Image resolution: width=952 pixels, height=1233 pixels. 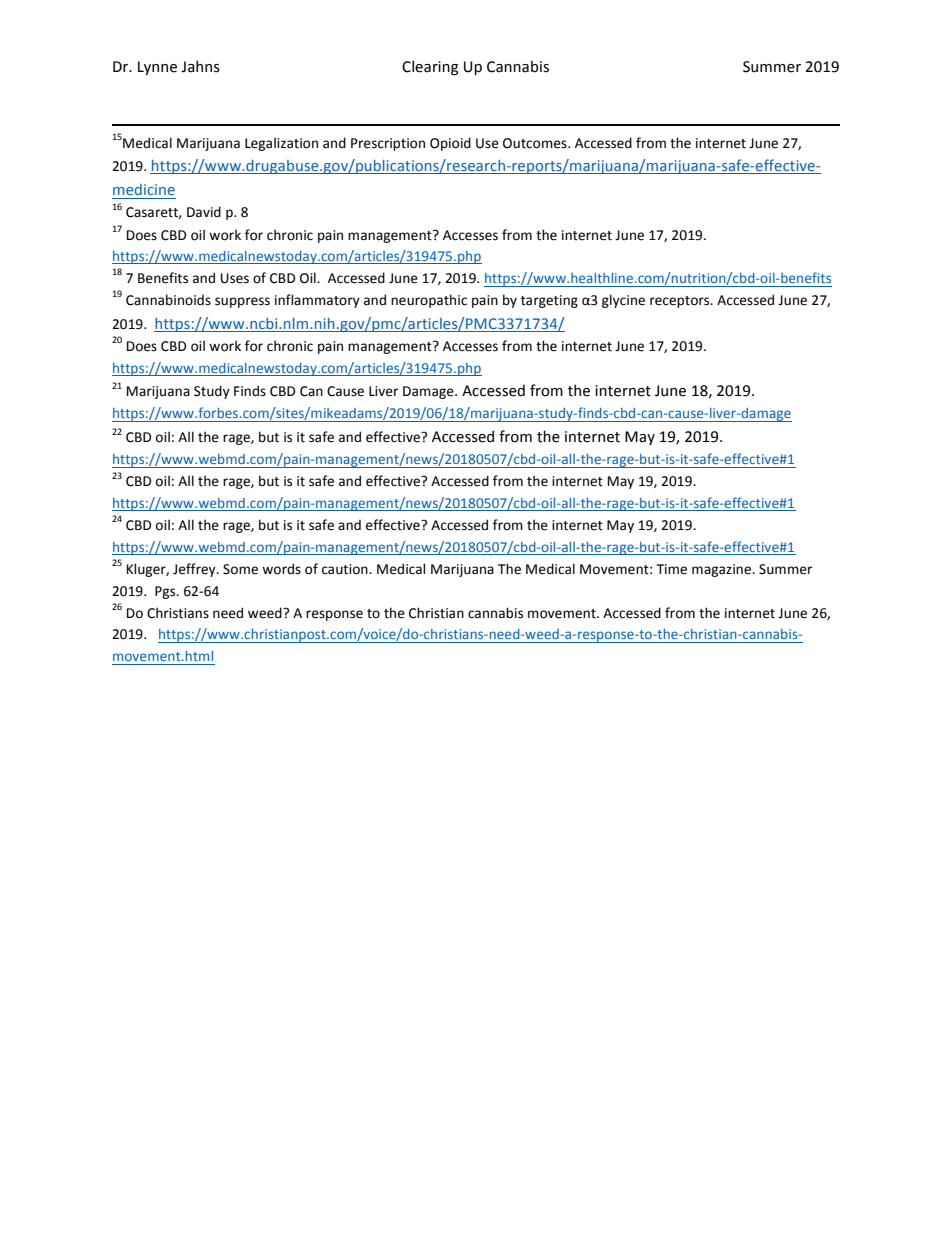 I want to click on Opioid, so click(x=450, y=144).
